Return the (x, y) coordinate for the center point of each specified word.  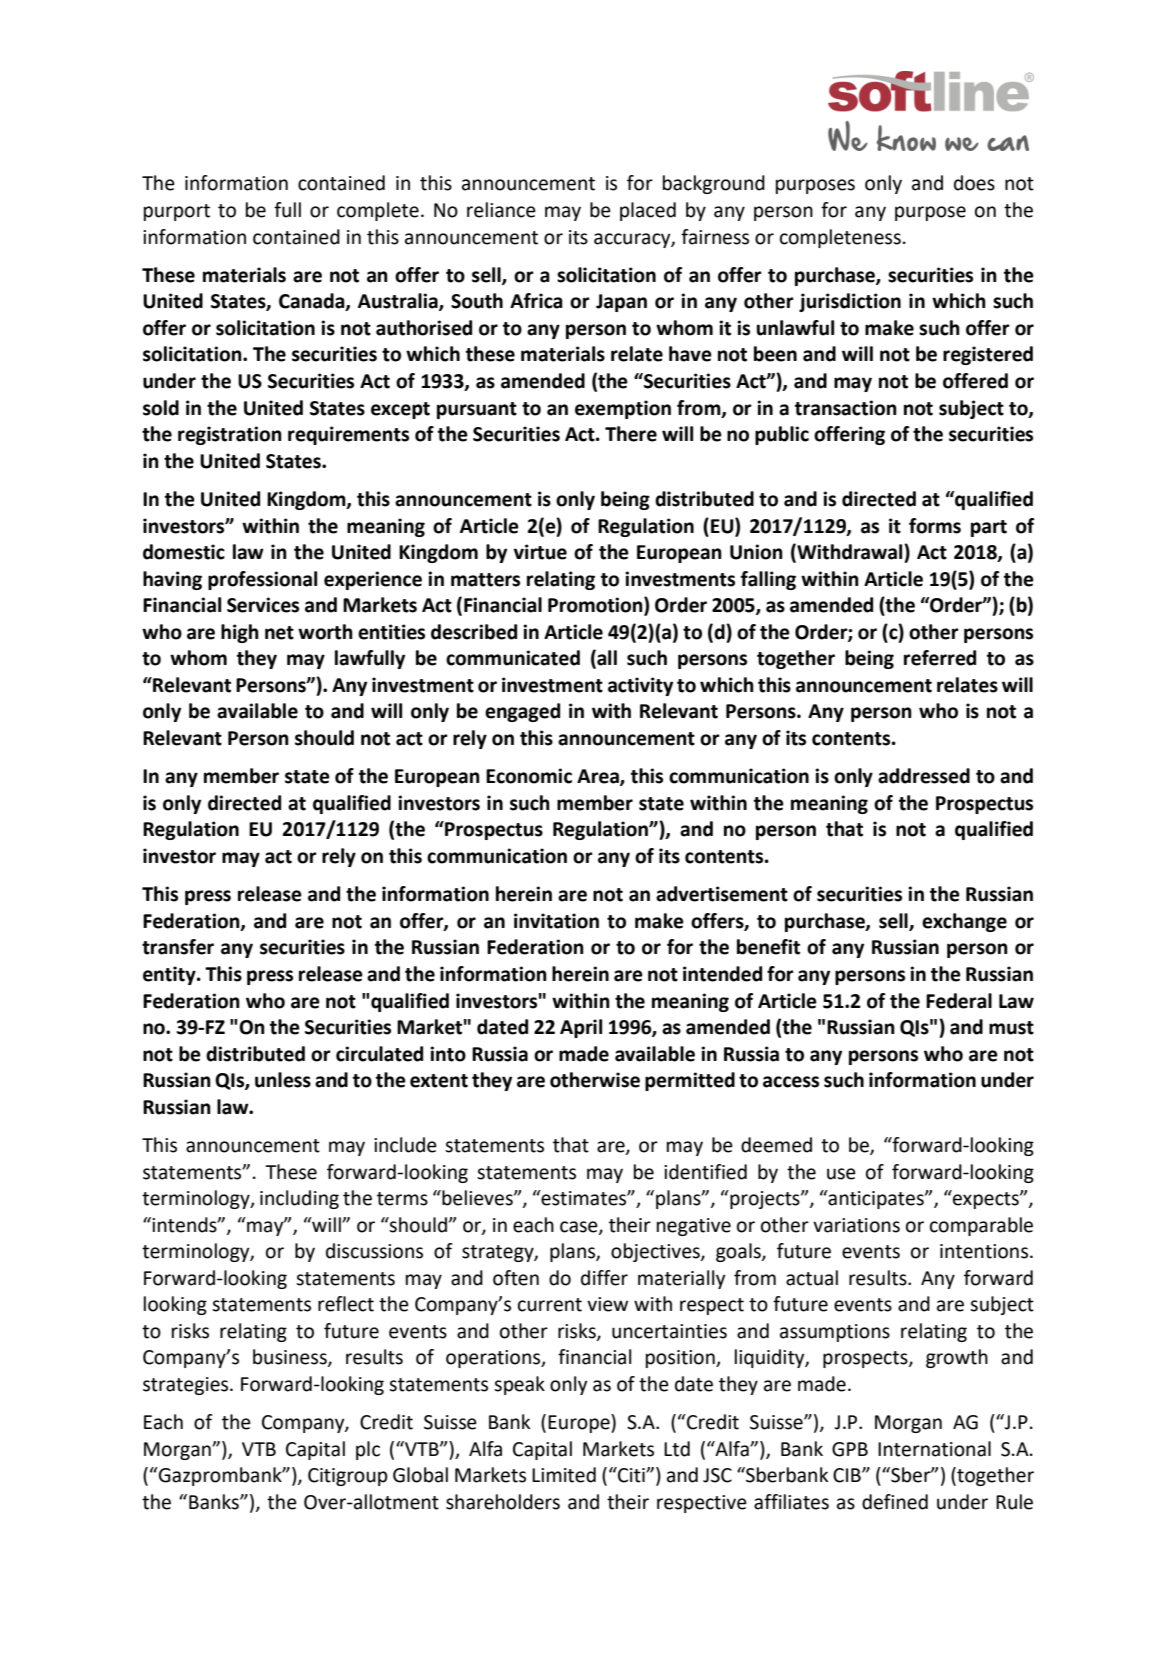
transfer (178, 947)
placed (648, 211)
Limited (564, 1475)
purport (177, 212)
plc (368, 1450)
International (934, 1449)
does (974, 183)
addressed (924, 776)
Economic (529, 776)
